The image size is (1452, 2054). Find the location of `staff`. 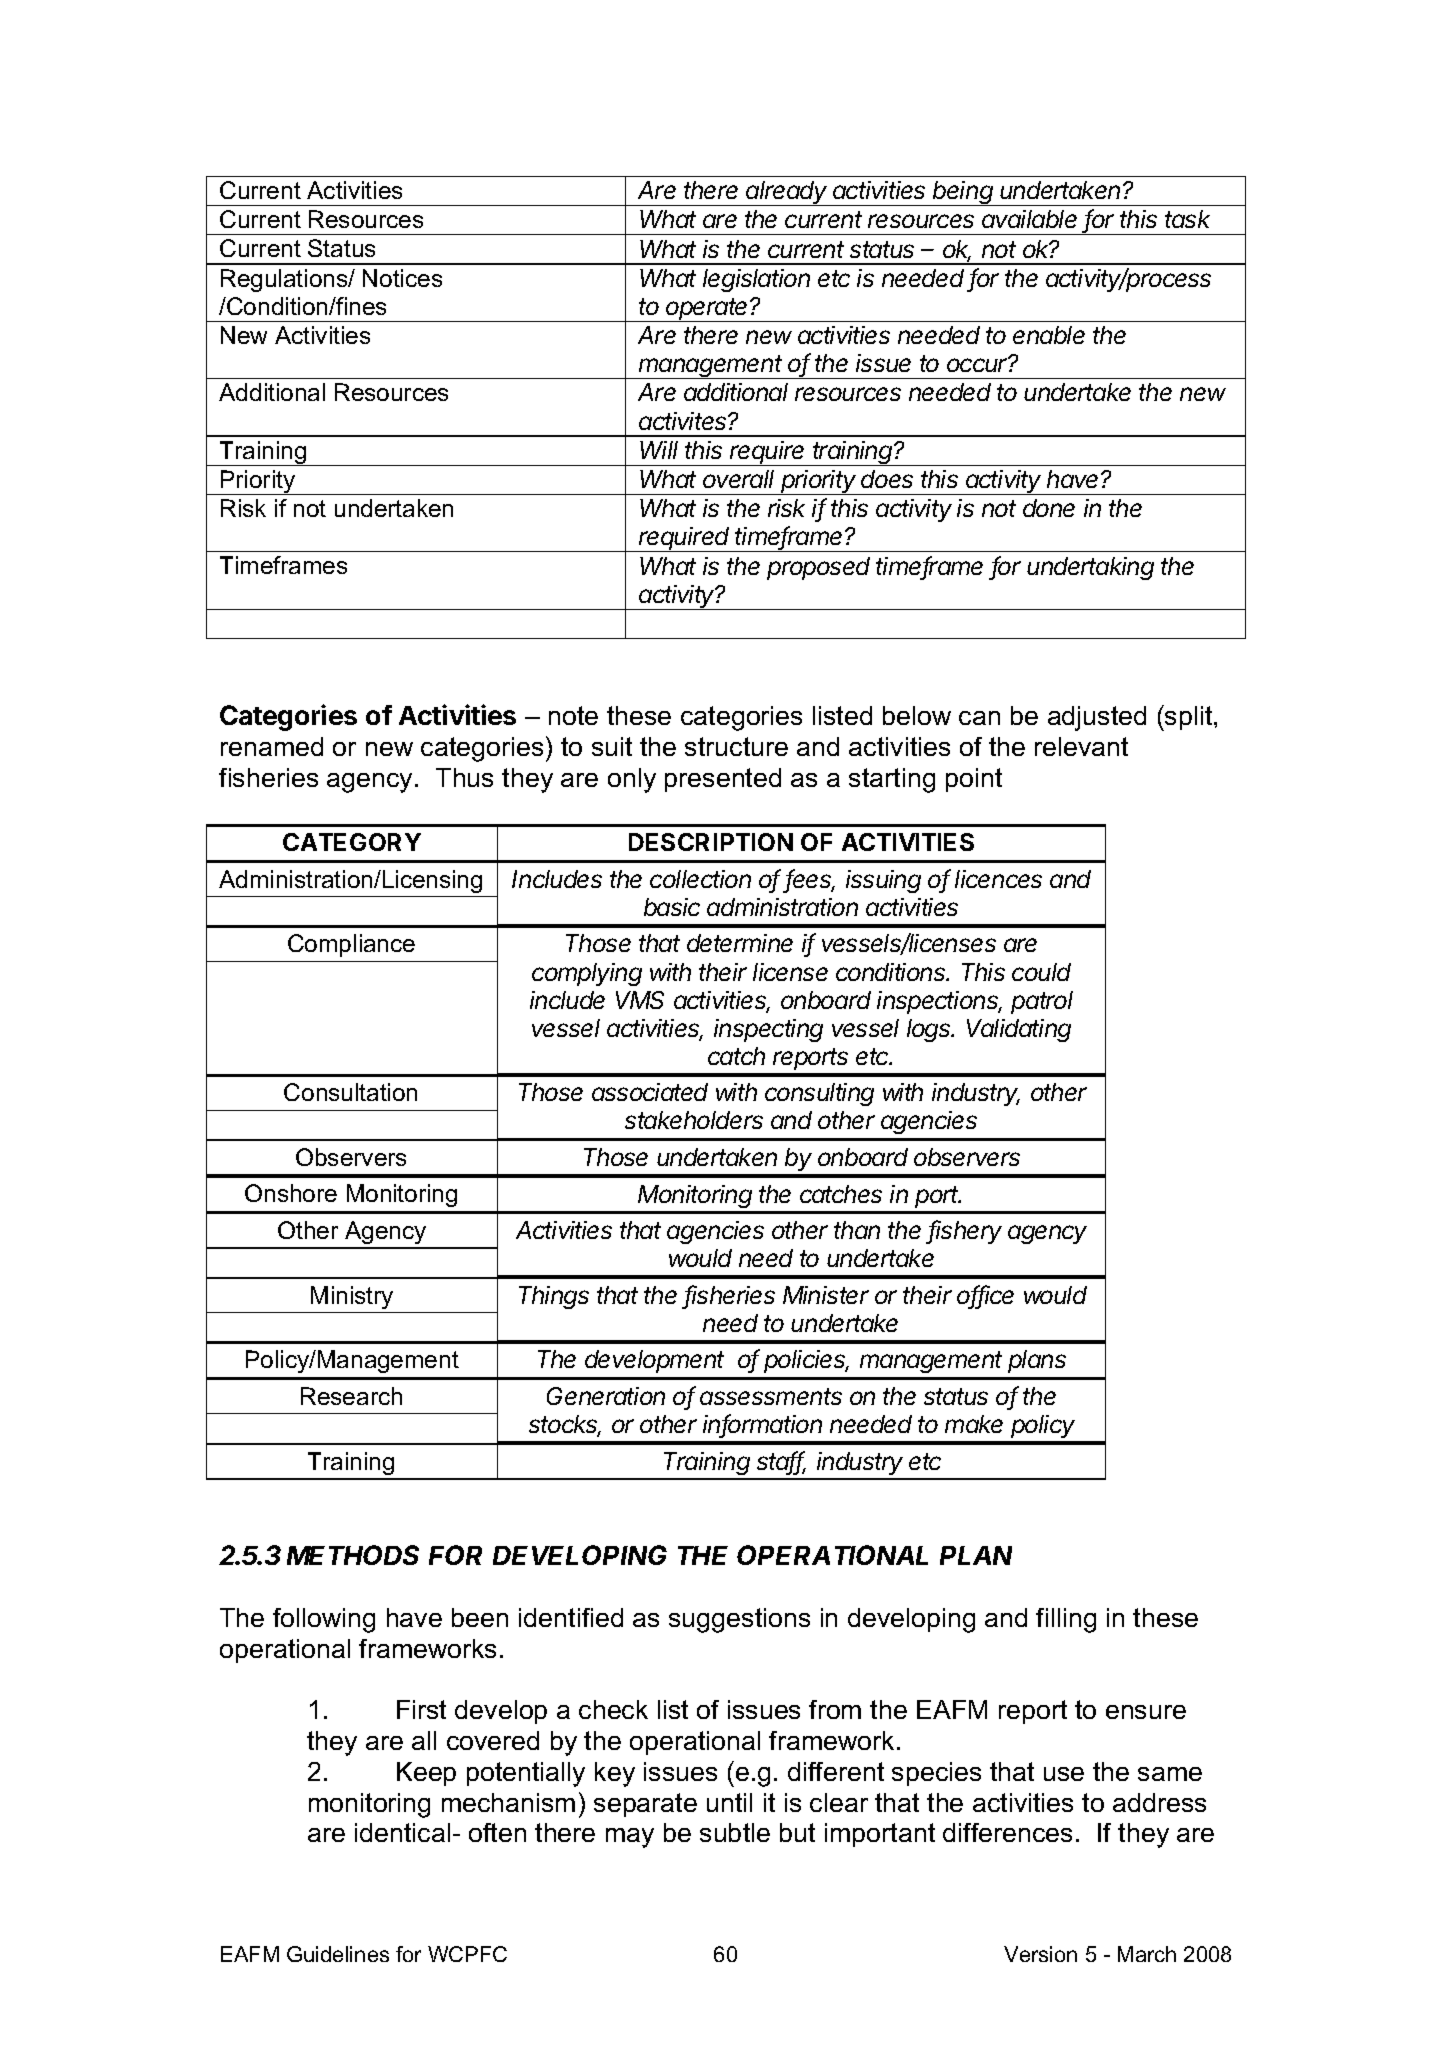

staff is located at coordinates (781, 1462).
